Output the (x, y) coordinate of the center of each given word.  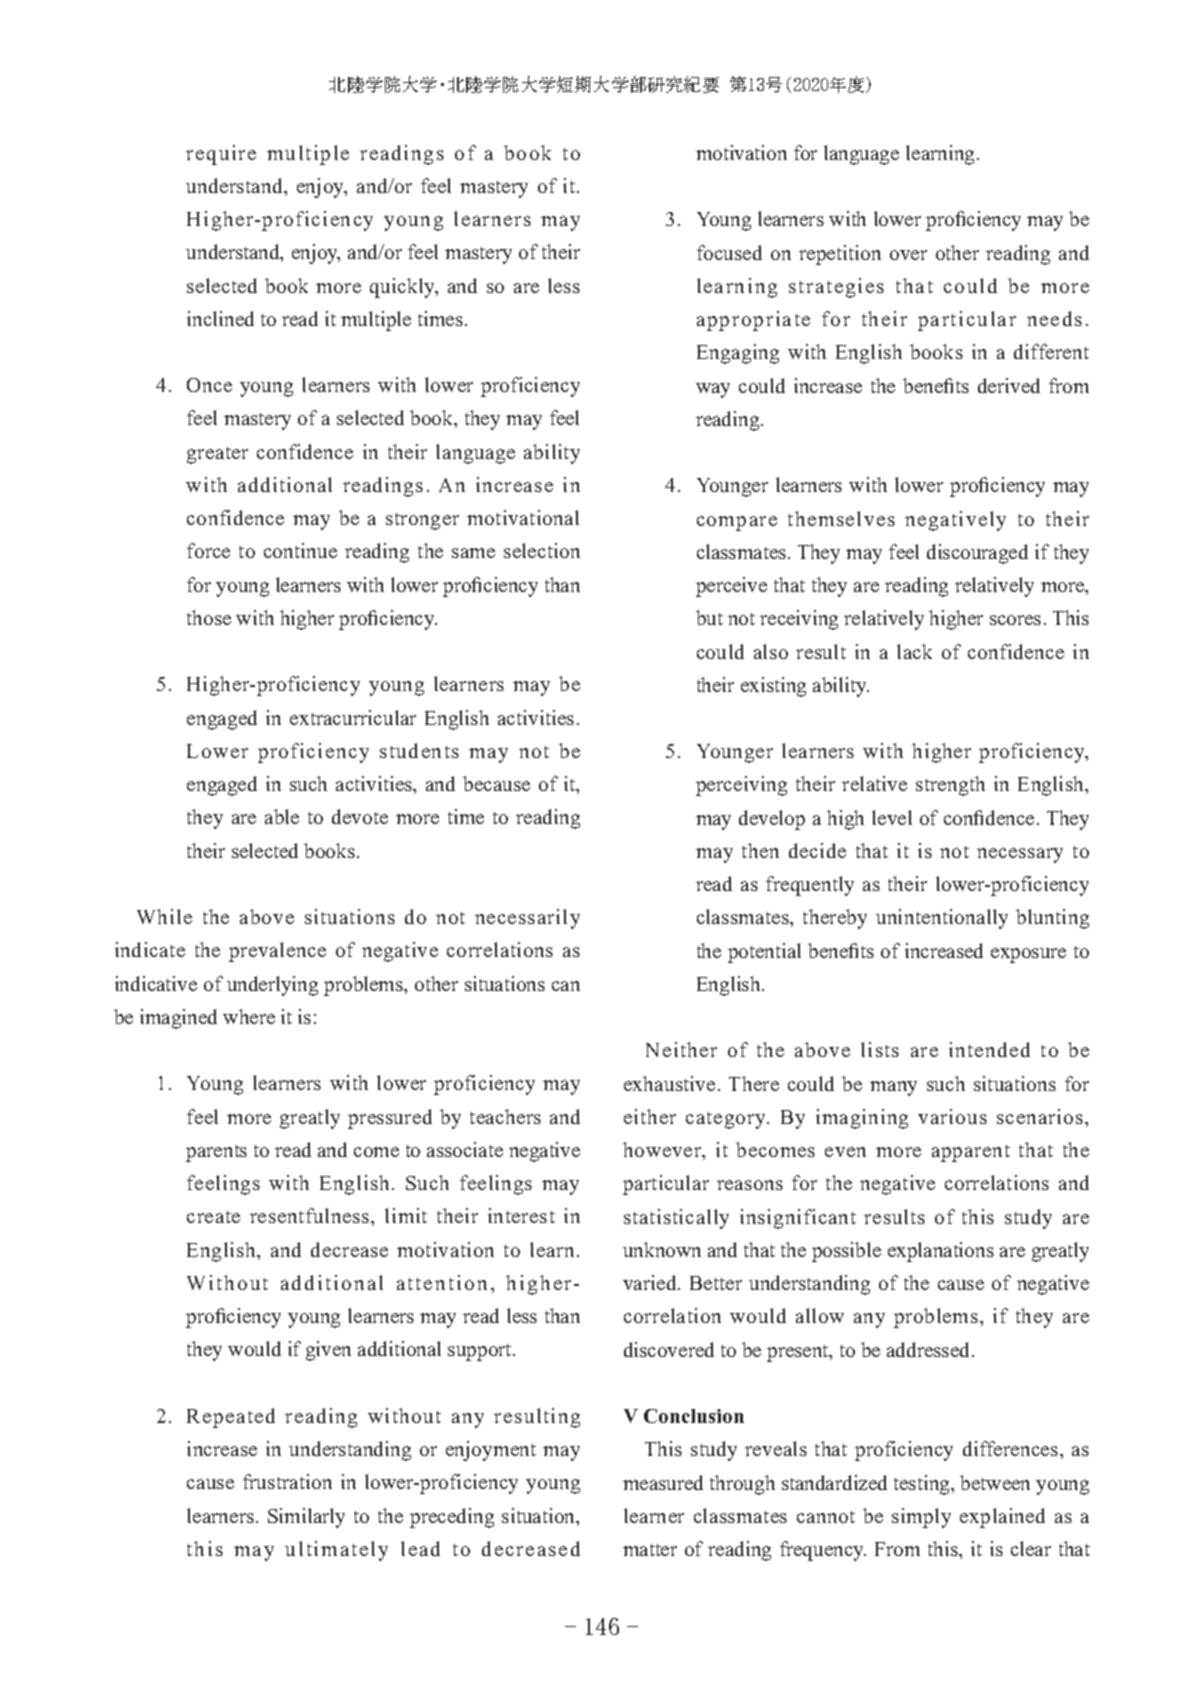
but (709, 617)
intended (989, 1049)
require (221, 155)
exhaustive (669, 1083)
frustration (287, 1481)
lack (914, 651)
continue (300, 550)
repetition (840, 255)
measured (663, 1482)
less (564, 285)
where (249, 1016)
